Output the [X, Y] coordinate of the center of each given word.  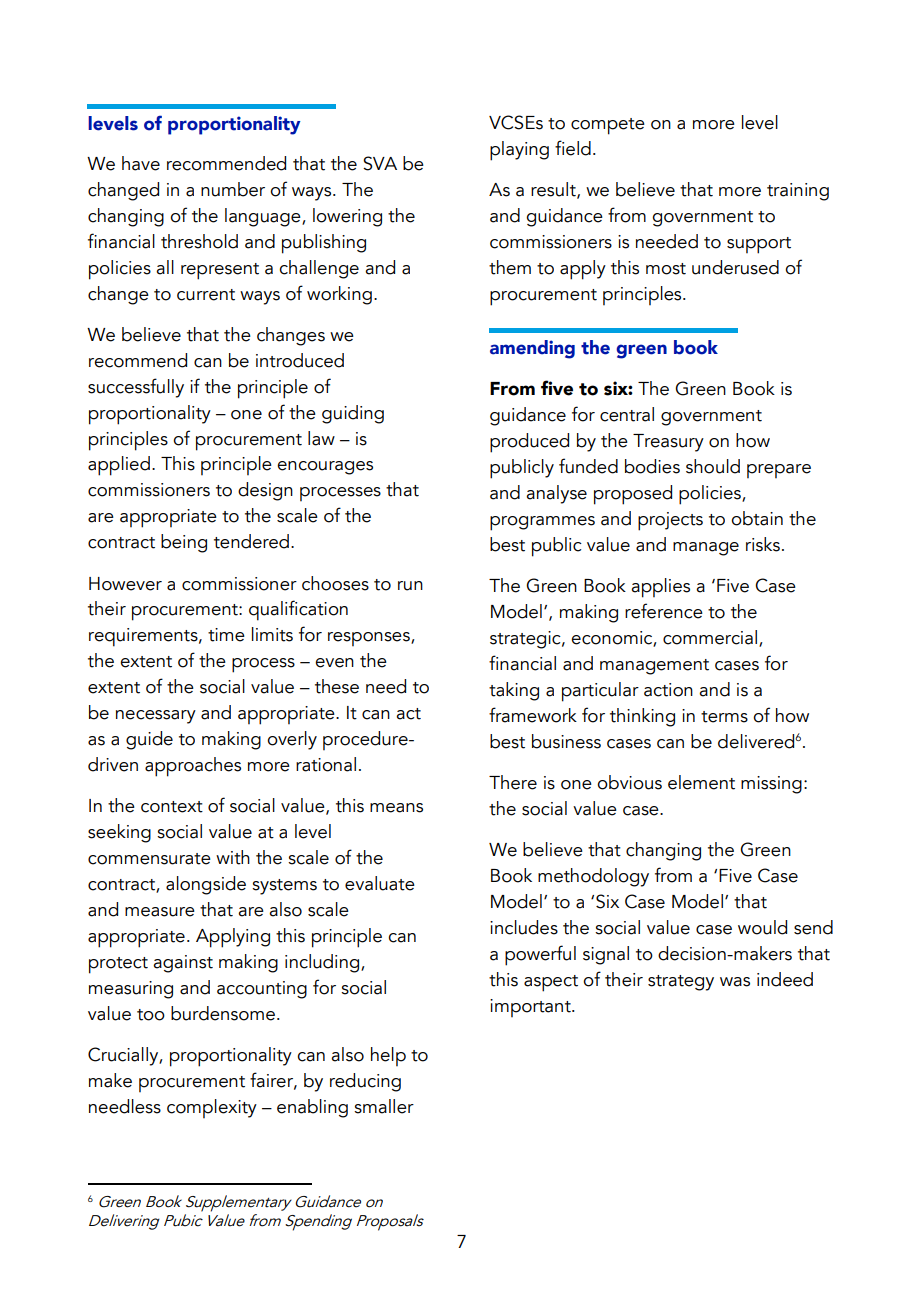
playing [519, 151]
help [388, 1056]
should [713, 466]
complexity [212, 1108]
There [513, 782]
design [265, 491]
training [798, 192]
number [233, 189]
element [701, 782]
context [172, 807]
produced [529, 443]
